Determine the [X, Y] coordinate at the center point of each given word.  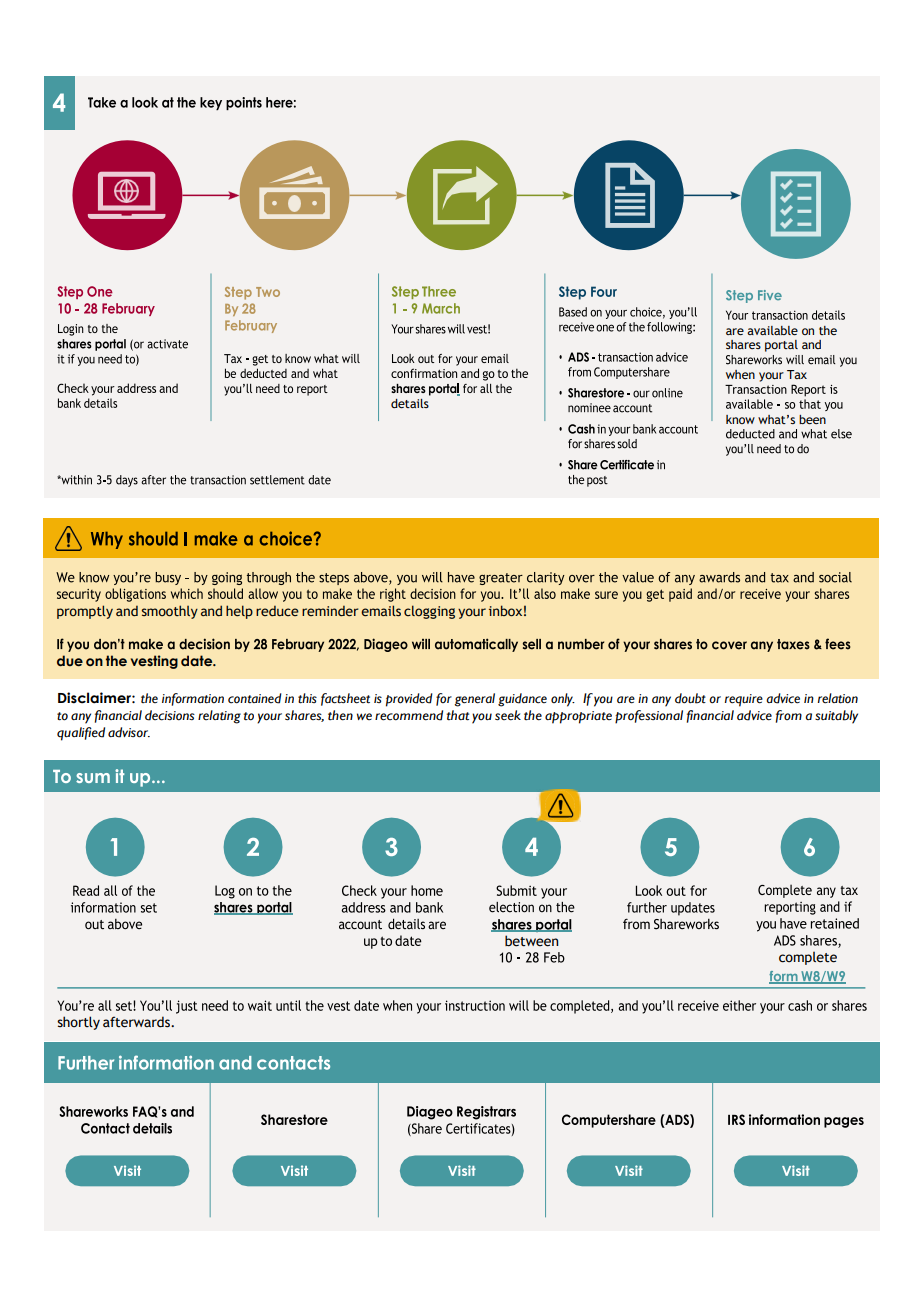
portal [781, 346]
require [744, 700]
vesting [154, 662]
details [410, 403]
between [531, 941]
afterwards [137, 1022]
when [740, 374]
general [474, 700]
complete [808, 958]
